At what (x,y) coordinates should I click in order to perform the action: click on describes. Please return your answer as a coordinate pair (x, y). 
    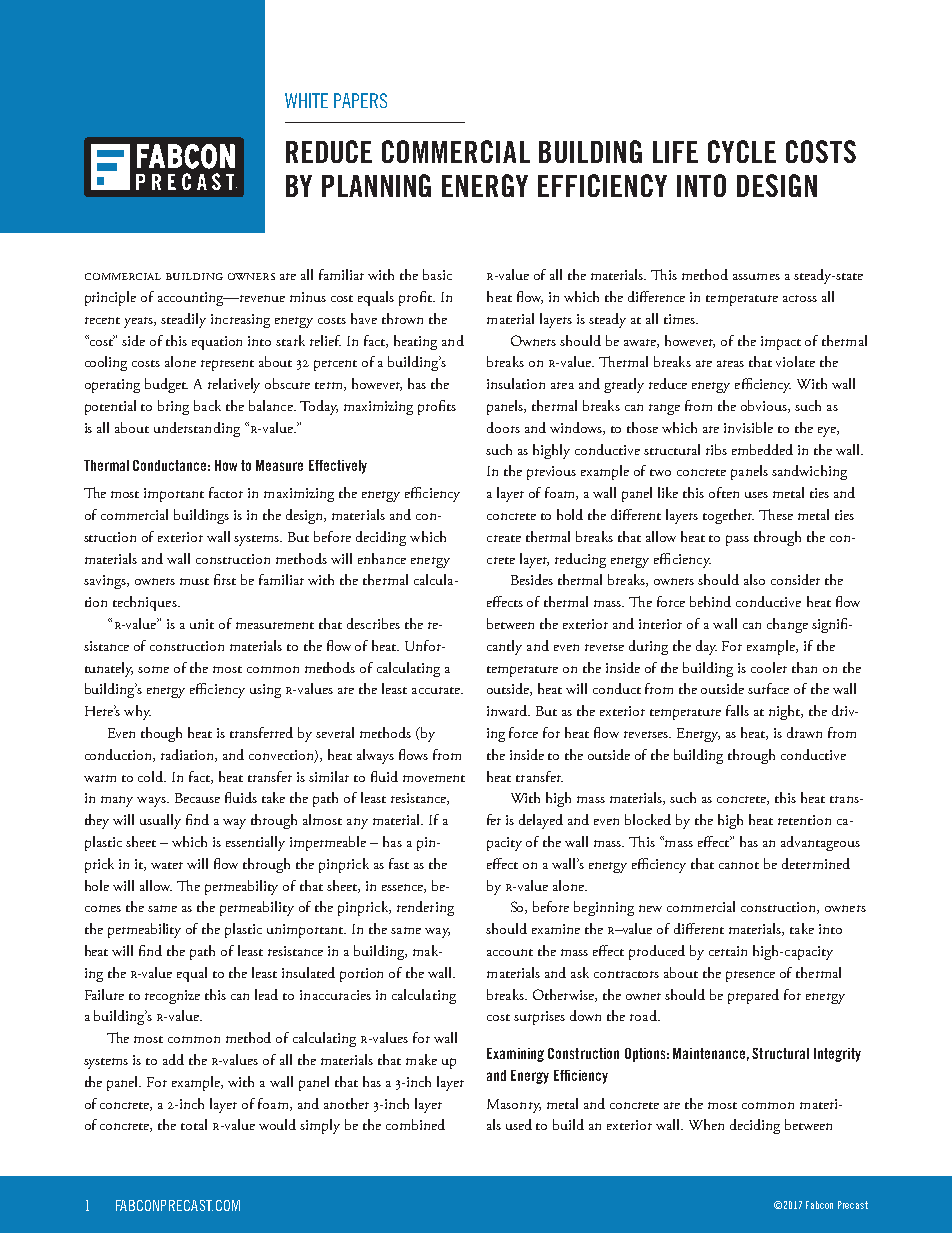
    Looking at the image, I should click on (373, 623).
